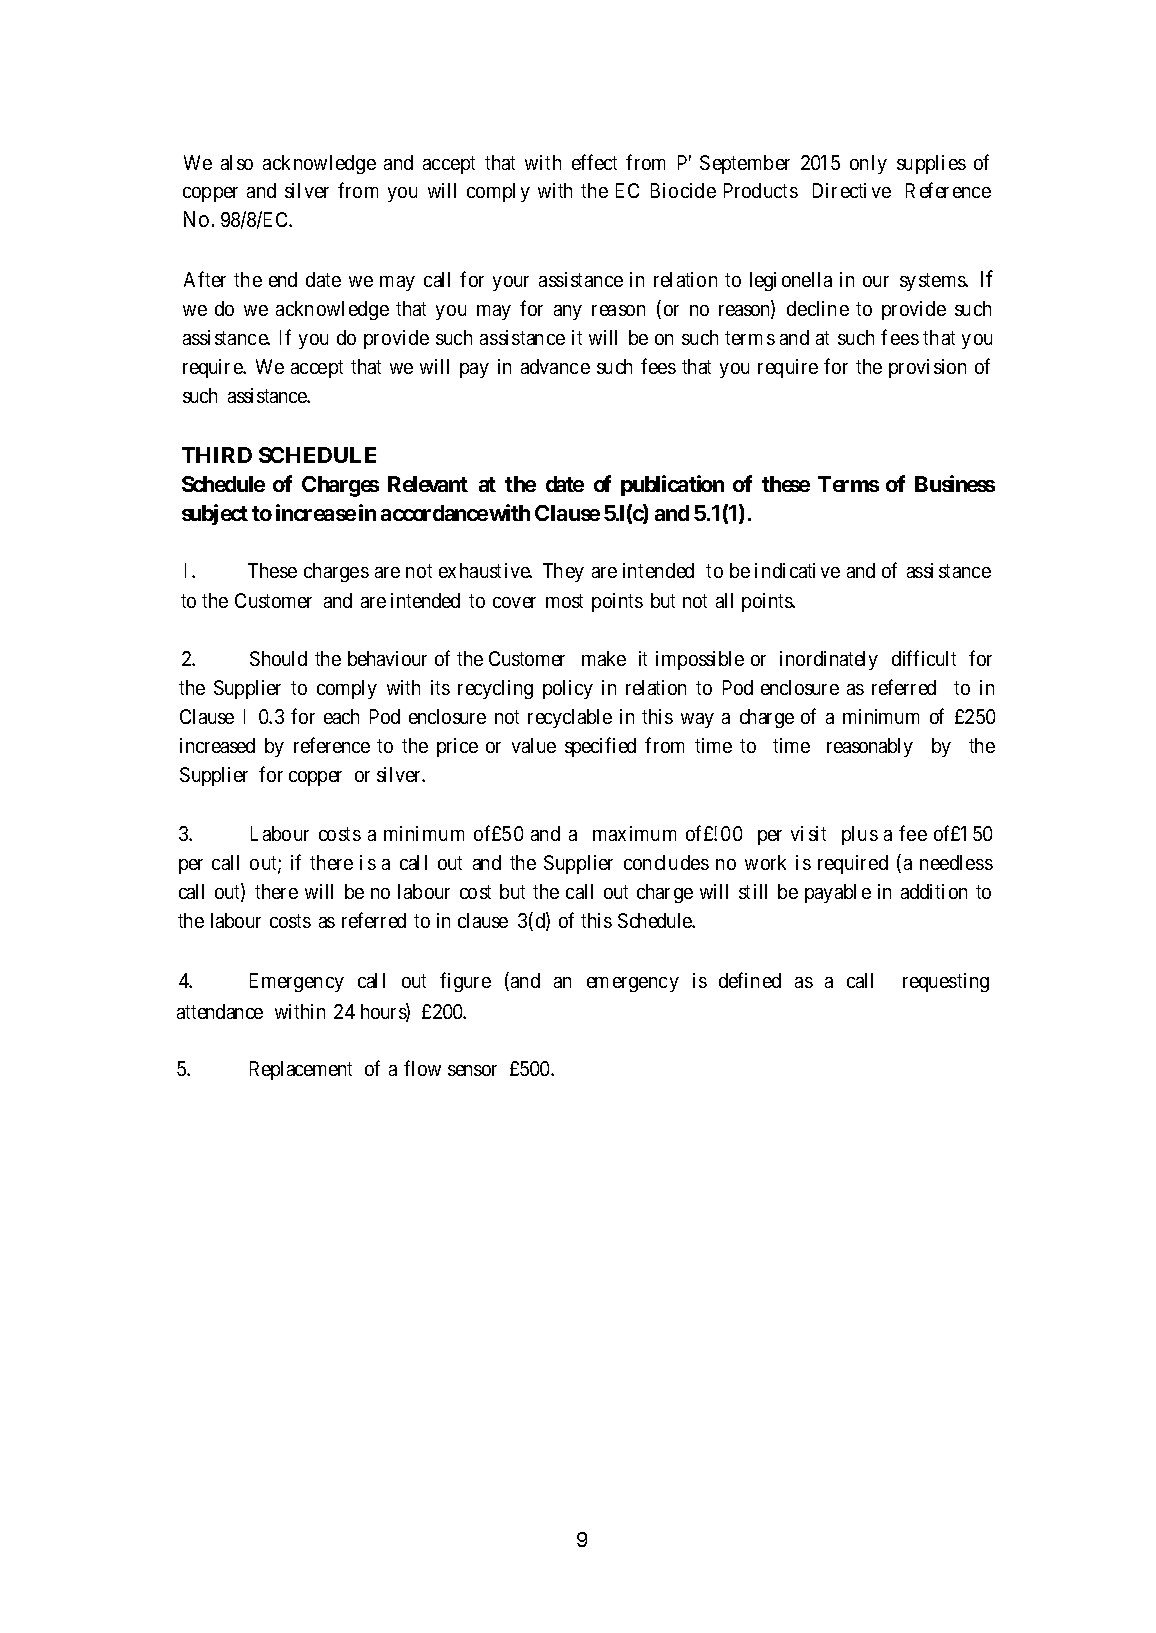 This screenshot has width=1156, height=1633. What do you see at coordinates (301, 1070) in the screenshot?
I see `Replacement` at bounding box center [301, 1070].
